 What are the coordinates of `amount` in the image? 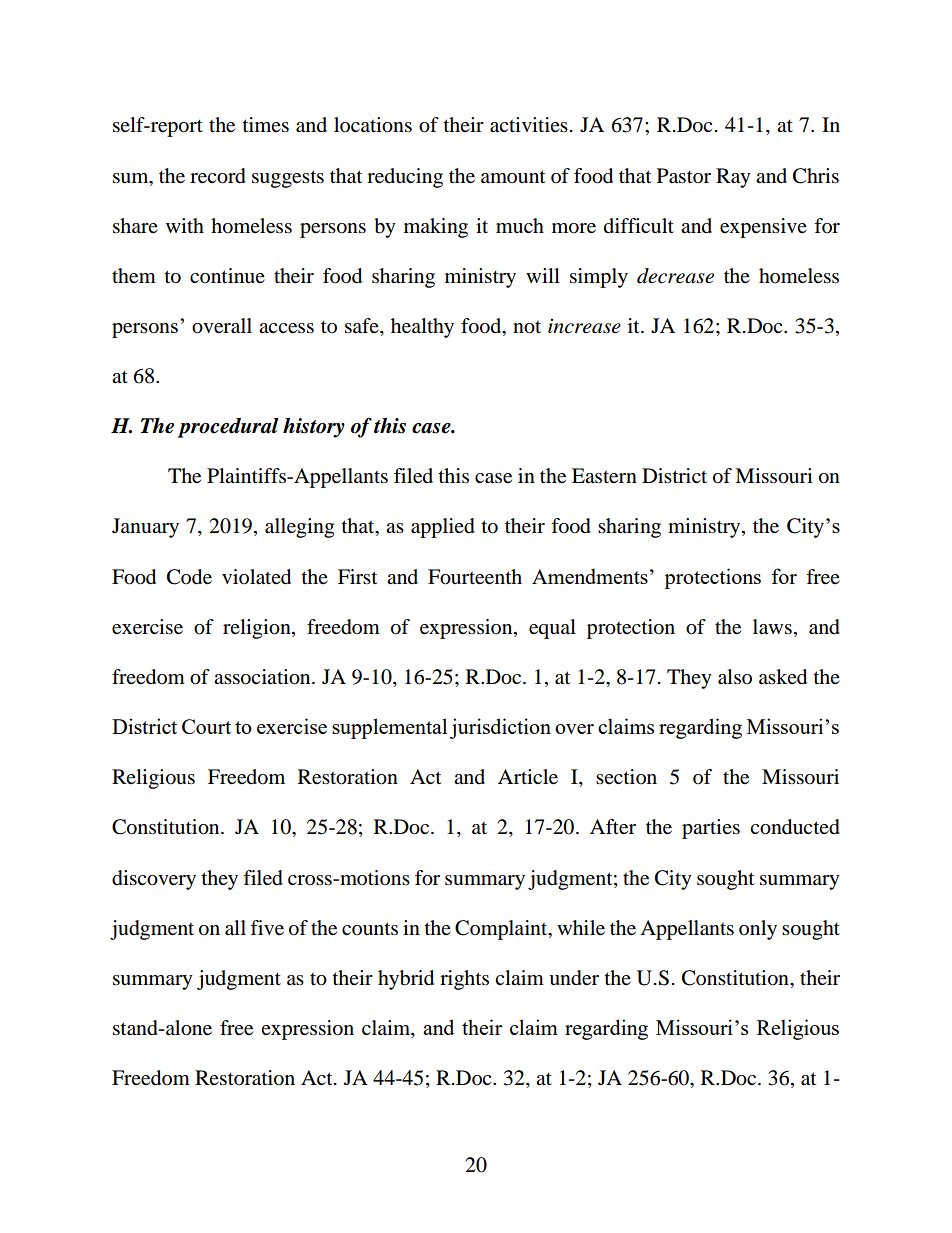 It's located at (513, 177).
